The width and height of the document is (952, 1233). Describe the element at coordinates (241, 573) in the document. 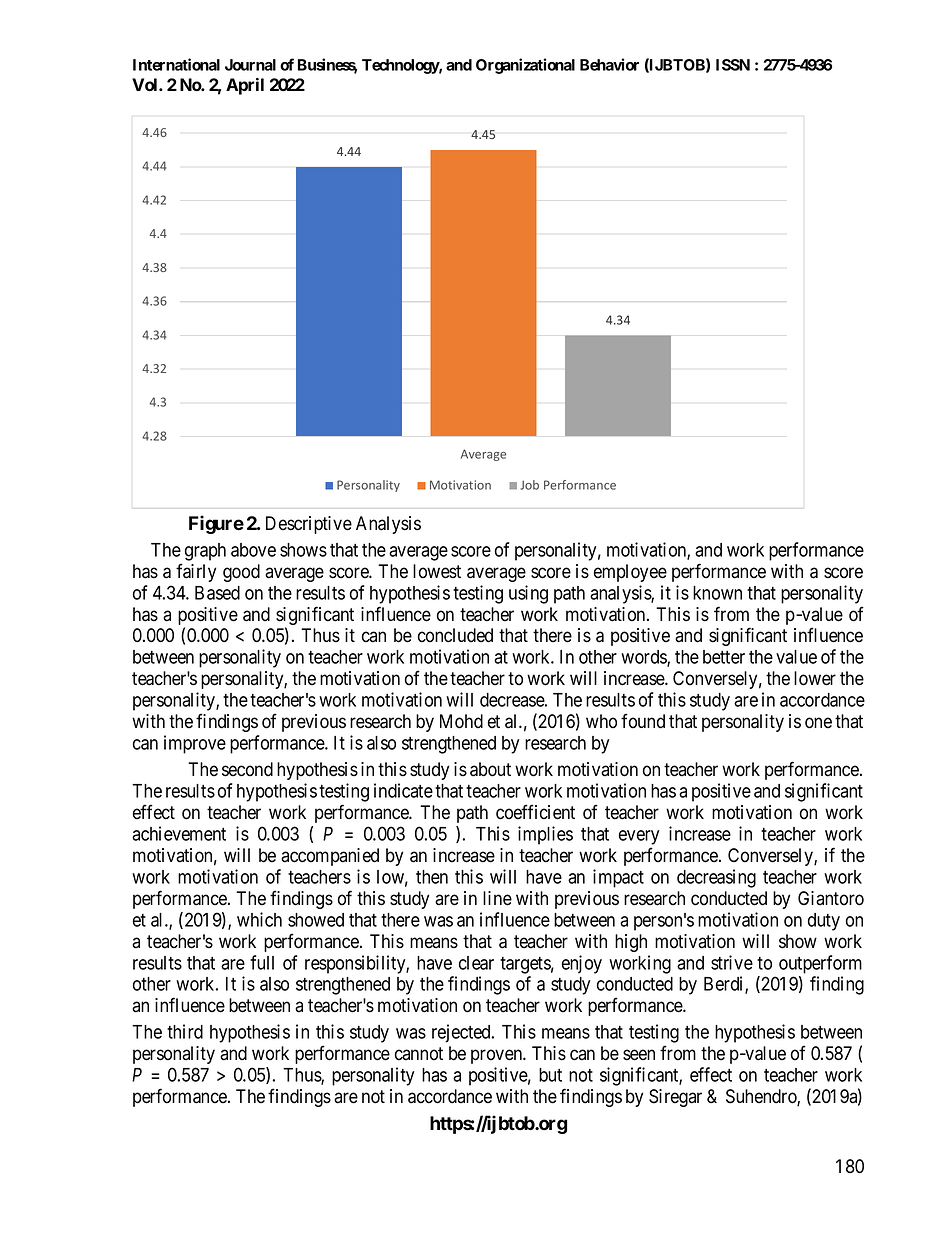

I see `good` at that location.
